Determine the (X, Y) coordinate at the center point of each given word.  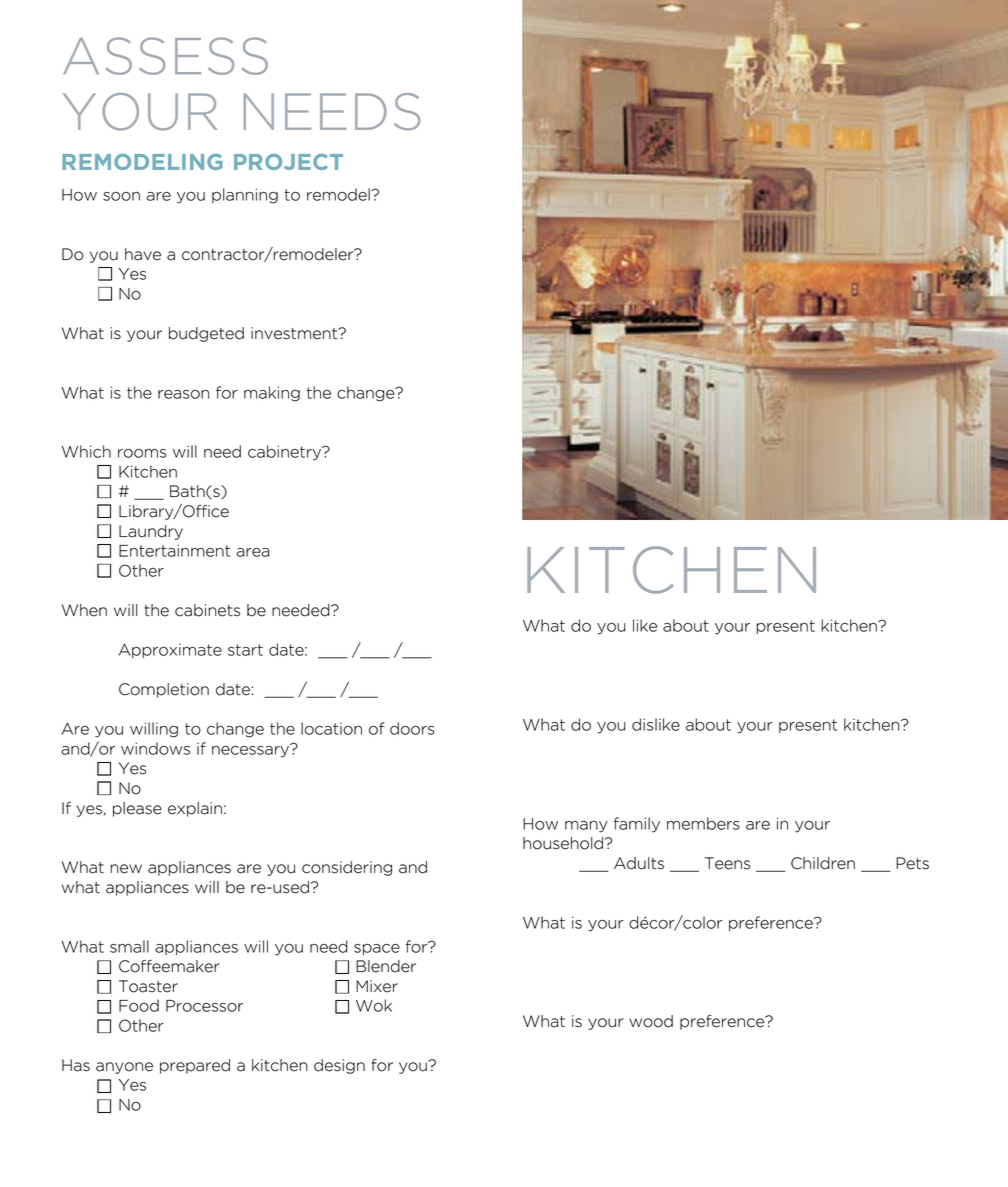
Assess (165, 56)
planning (245, 196)
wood (651, 1021)
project (288, 162)
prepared (195, 1066)
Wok (374, 1005)
